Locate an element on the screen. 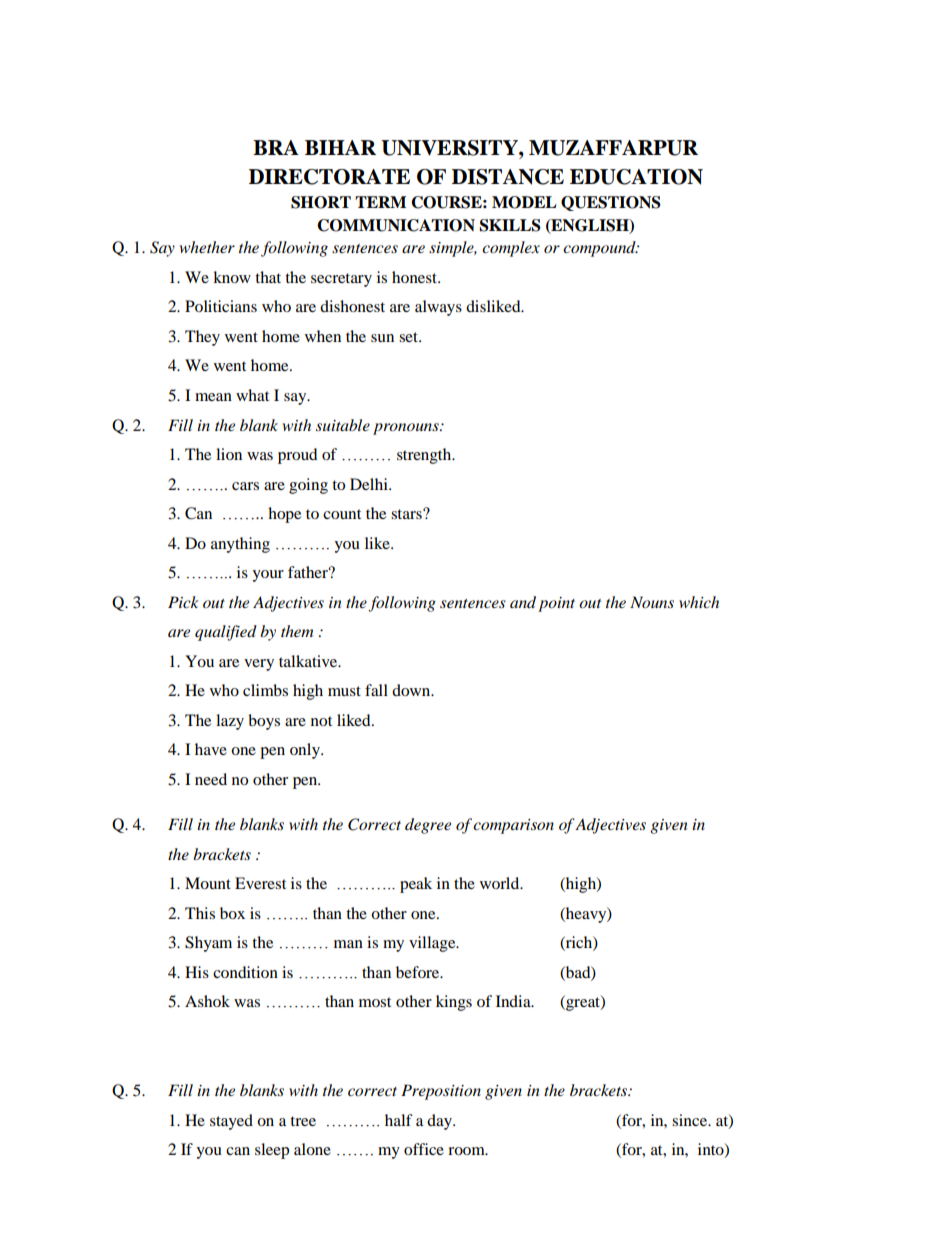 This screenshot has width=952, height=1233. compound is located at coordinates (600, 249).
